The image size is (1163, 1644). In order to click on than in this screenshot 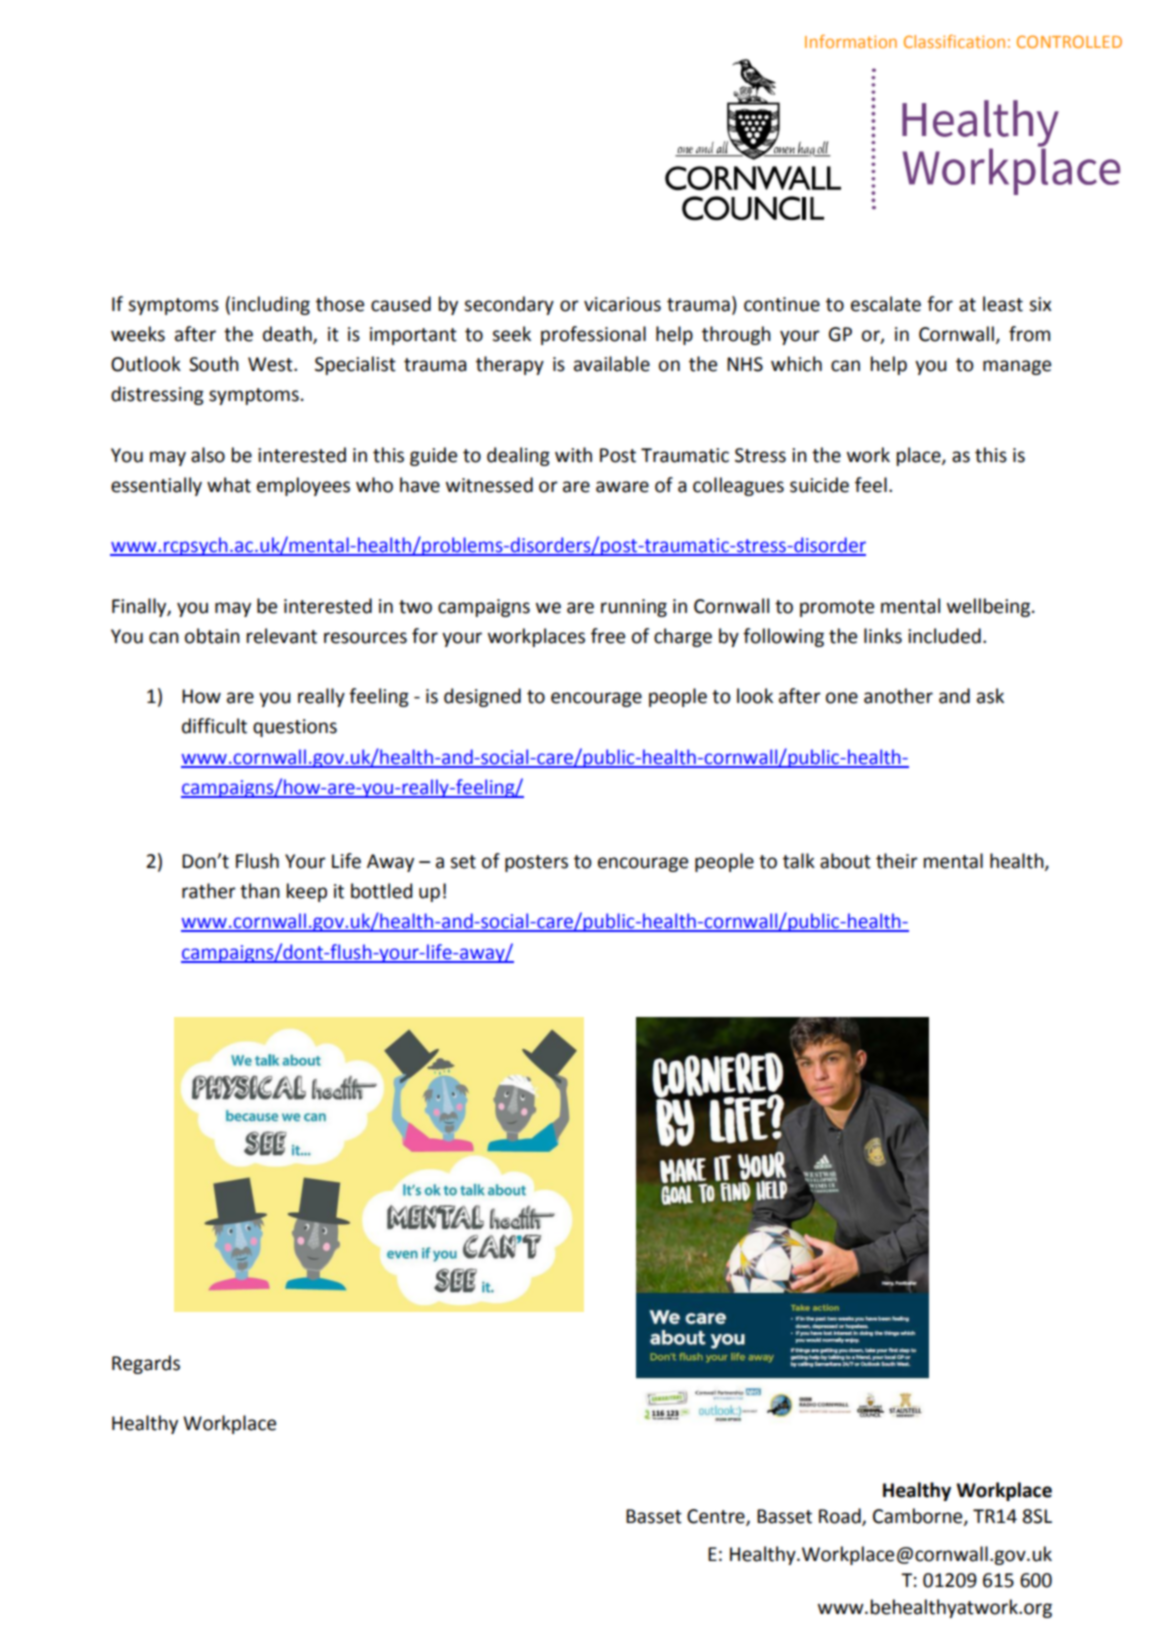, I will do `click(260, 891)`.
